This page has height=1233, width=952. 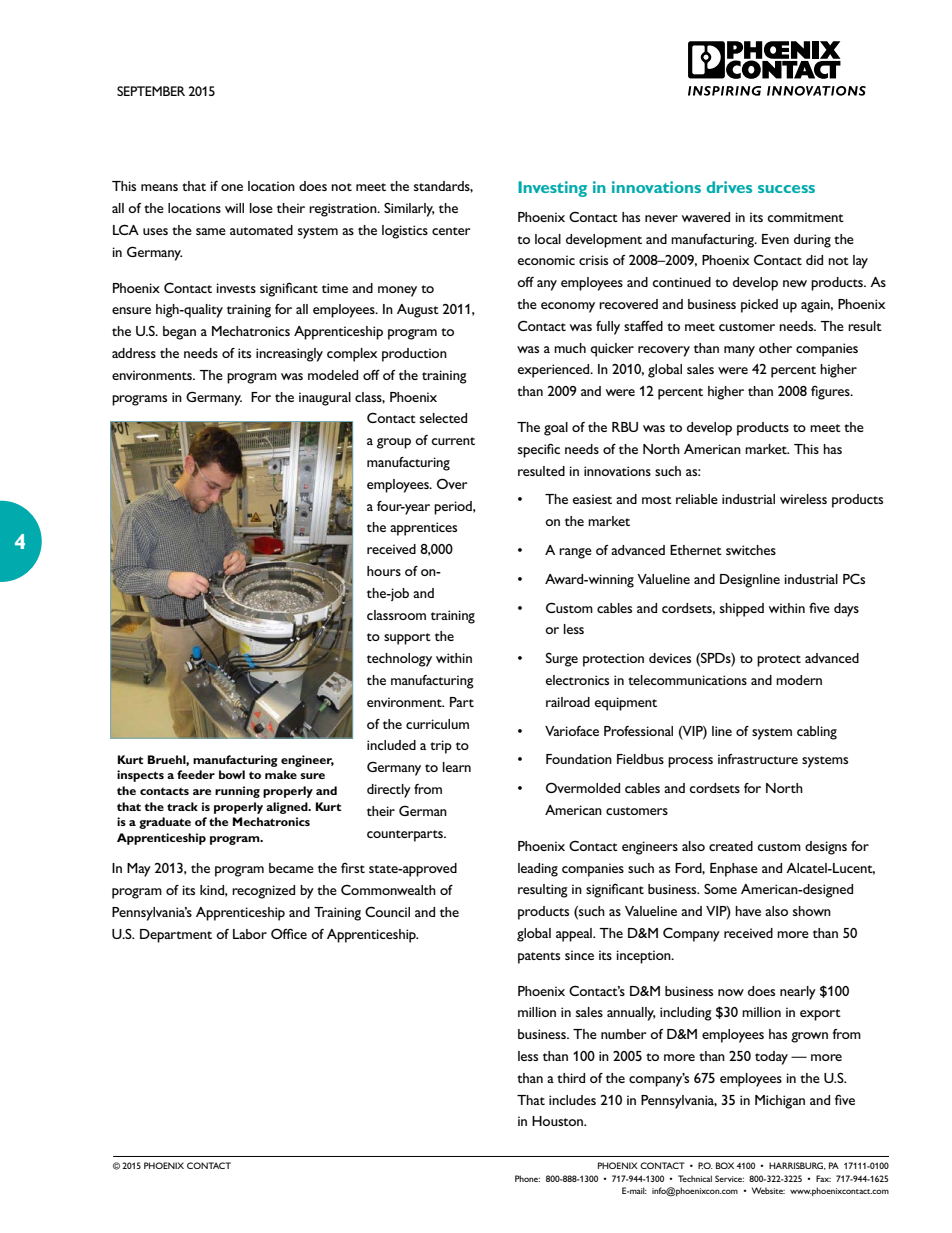 What do you see at coordinates (758, 759) in the page?
I see `infrastructure` at bounding box center [758, 759].
